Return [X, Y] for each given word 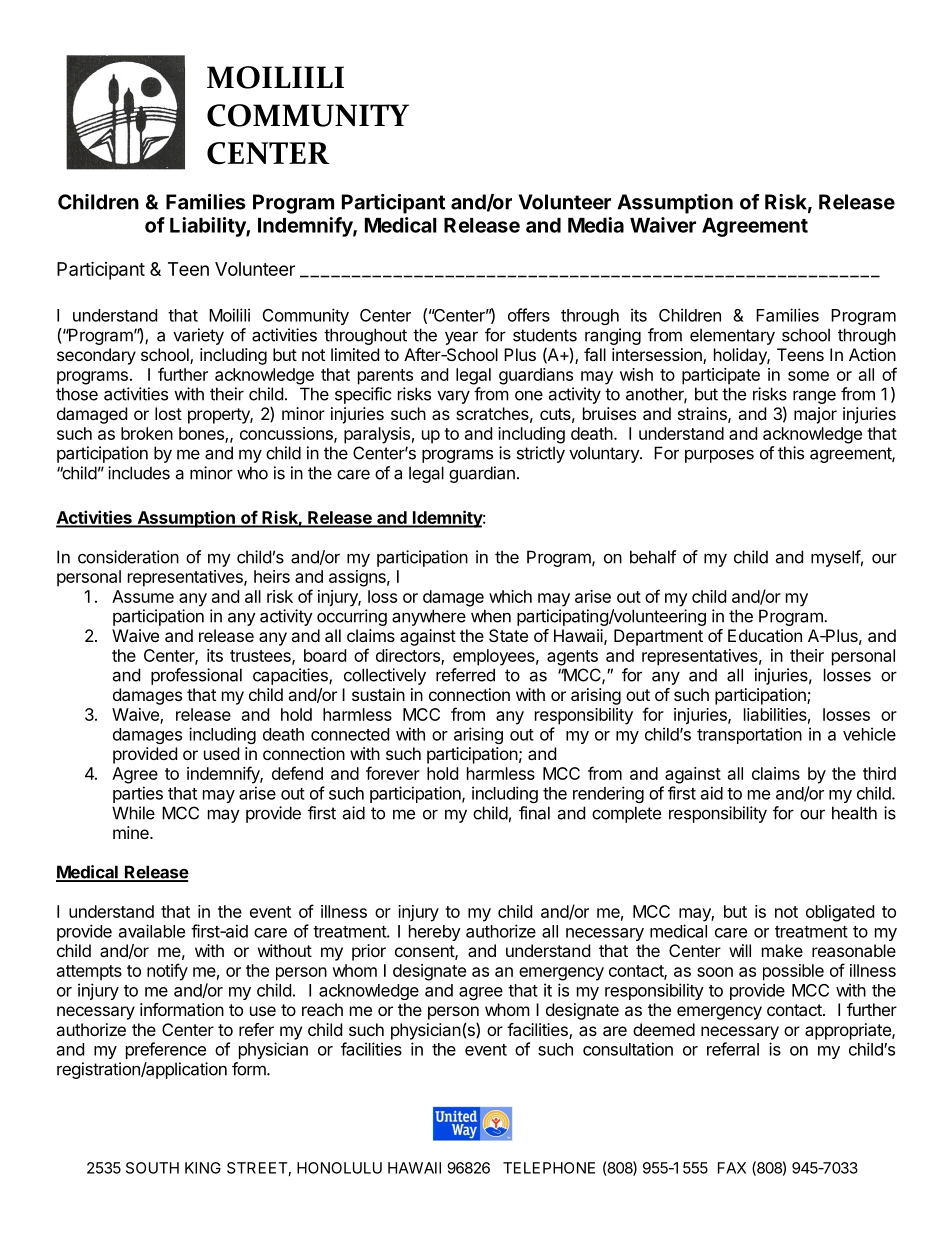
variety [198, 336]
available [152, 931]
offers [529, 315]
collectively [385, 676]
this [791, 453]
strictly [541, 454]
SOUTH [152, 1168]
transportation [749, 735]
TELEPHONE [549, 1168]
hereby [435, 933]
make [782, 950]
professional [196, 676]
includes [139, 473]
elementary [732, 336]
